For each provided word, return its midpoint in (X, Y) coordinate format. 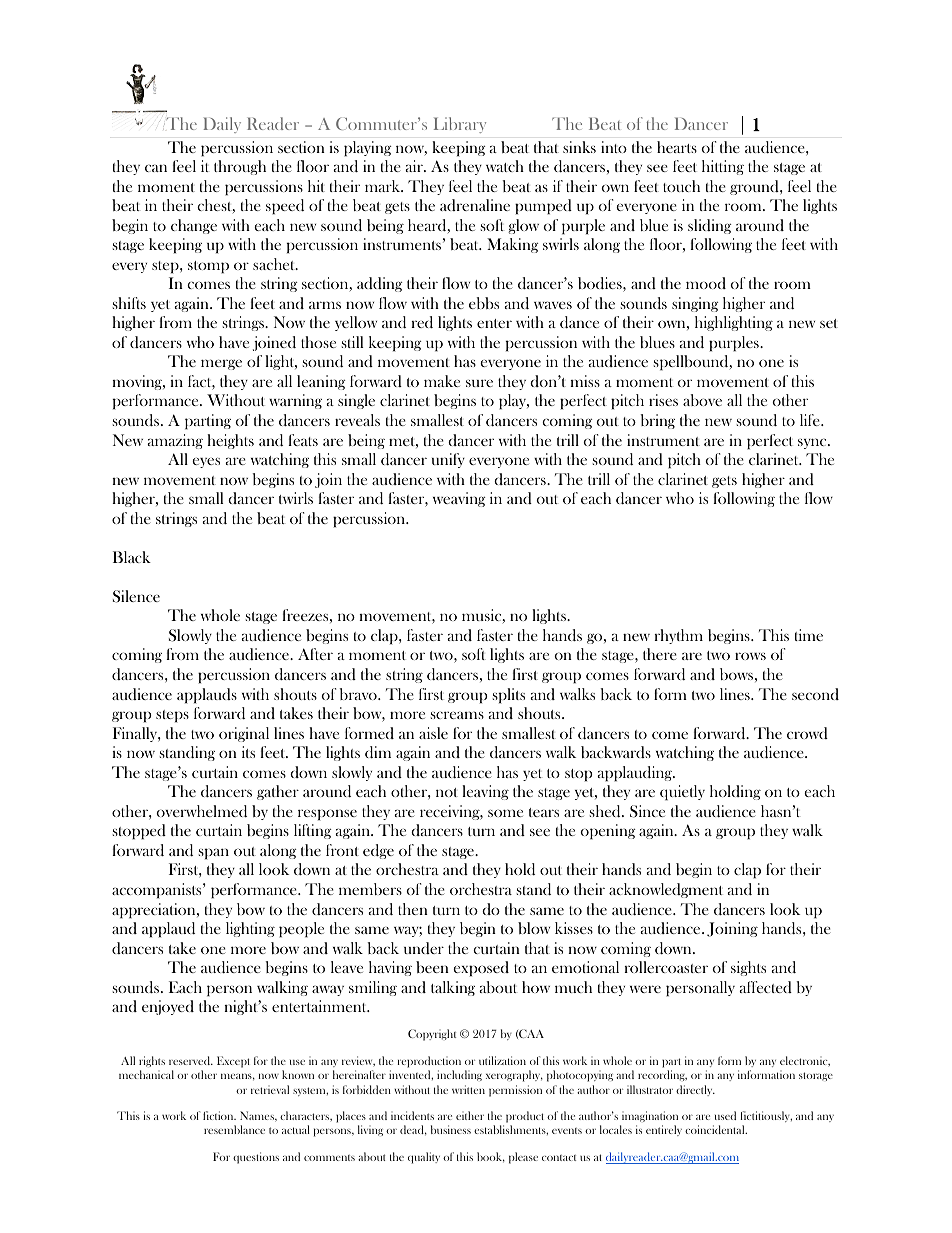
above (702, 400)
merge (221, 364)
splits (509, 696)
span (214, 854)
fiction (219, 1115)
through (240, 167)
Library (460, 125)
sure (479, 383)
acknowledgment (666, 890)
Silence (136, 596)
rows (750, 656)
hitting (723, 167)
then (413, 909)
